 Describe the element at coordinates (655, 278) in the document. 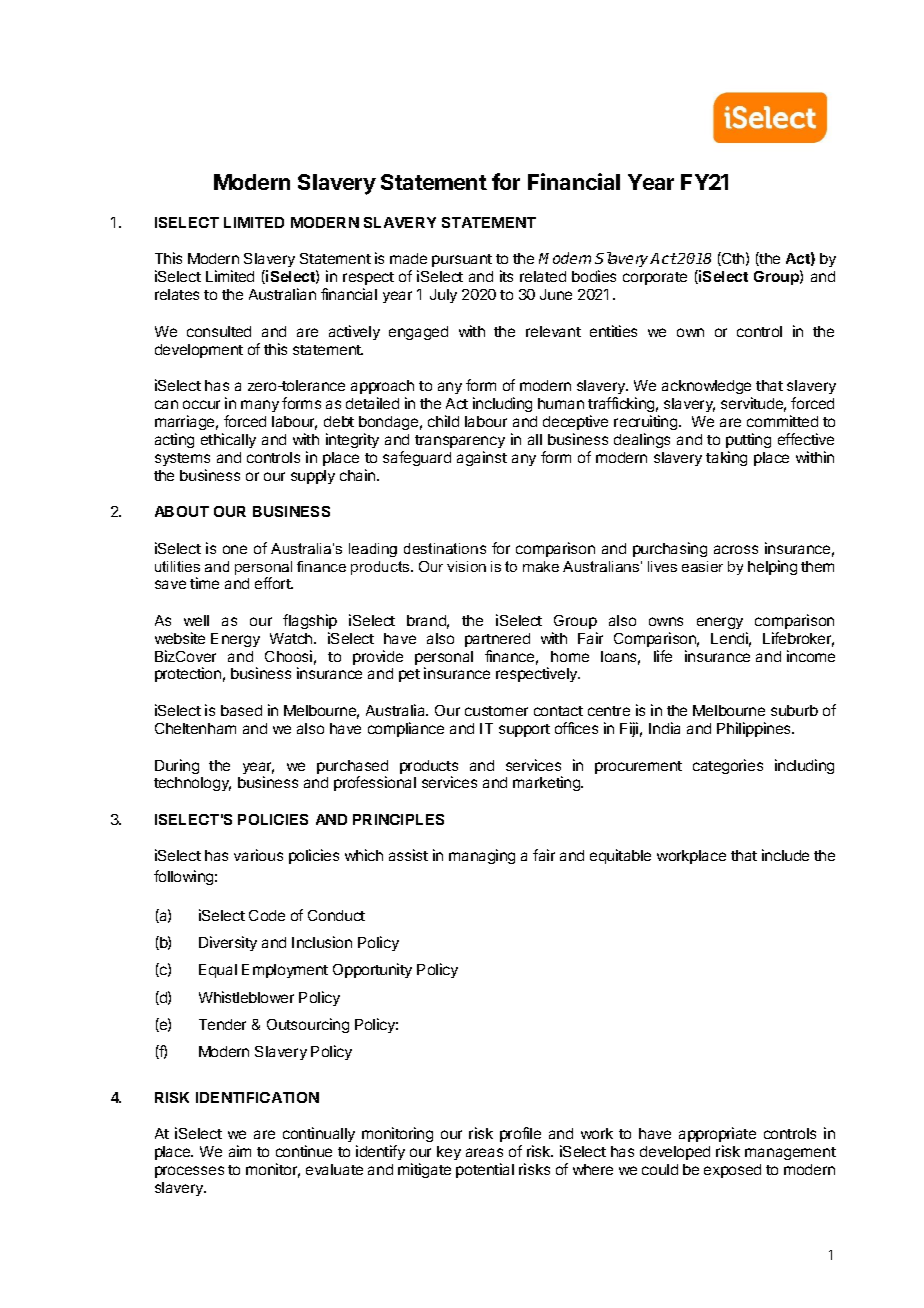

I see `corporate` at that location.
